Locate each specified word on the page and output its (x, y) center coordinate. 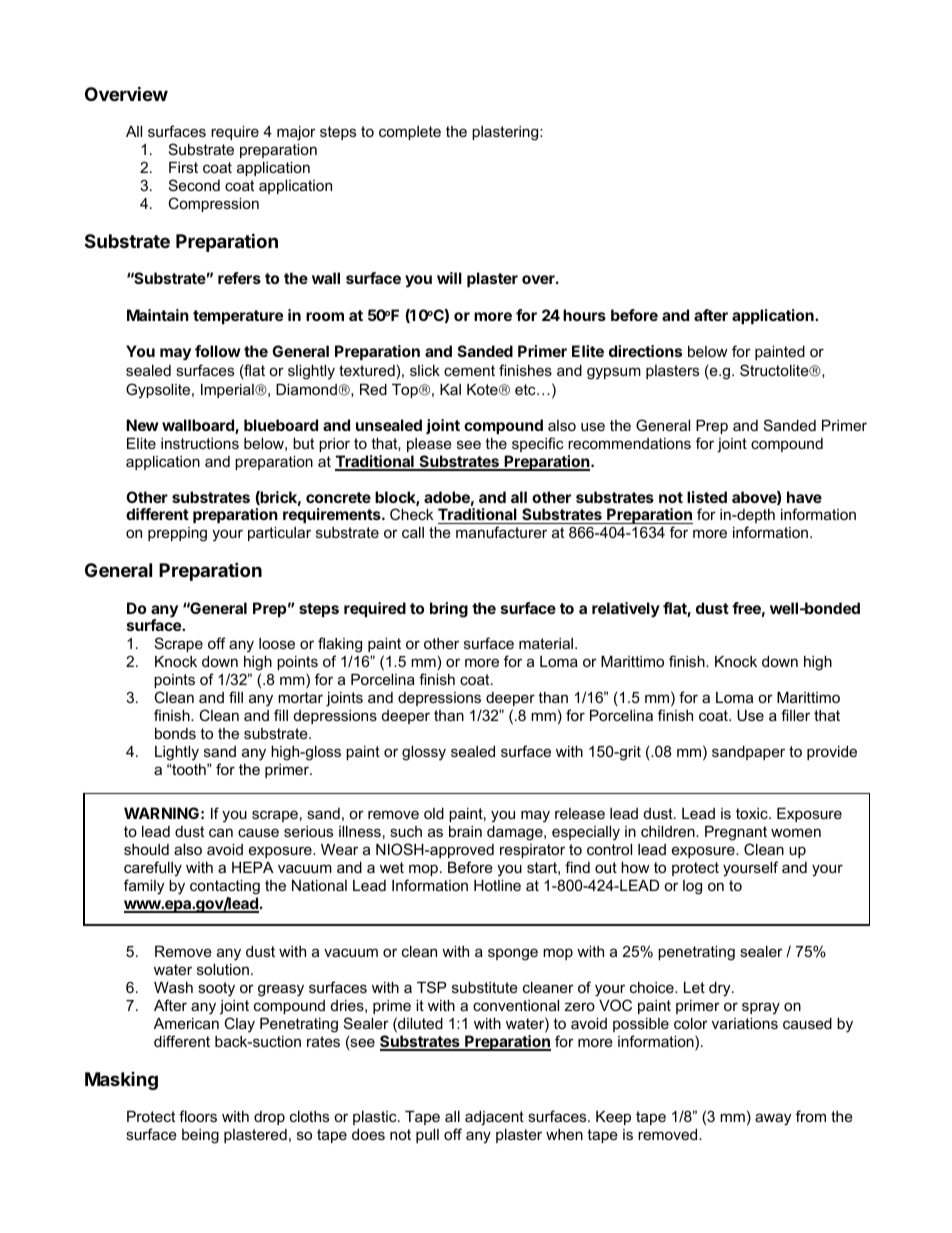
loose (277, 643)
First (183, 167)
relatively (626, 609)
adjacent (494, 1118)
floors (198, 1116)
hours (584, 315)
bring (449, 610)
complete (410, 133)
